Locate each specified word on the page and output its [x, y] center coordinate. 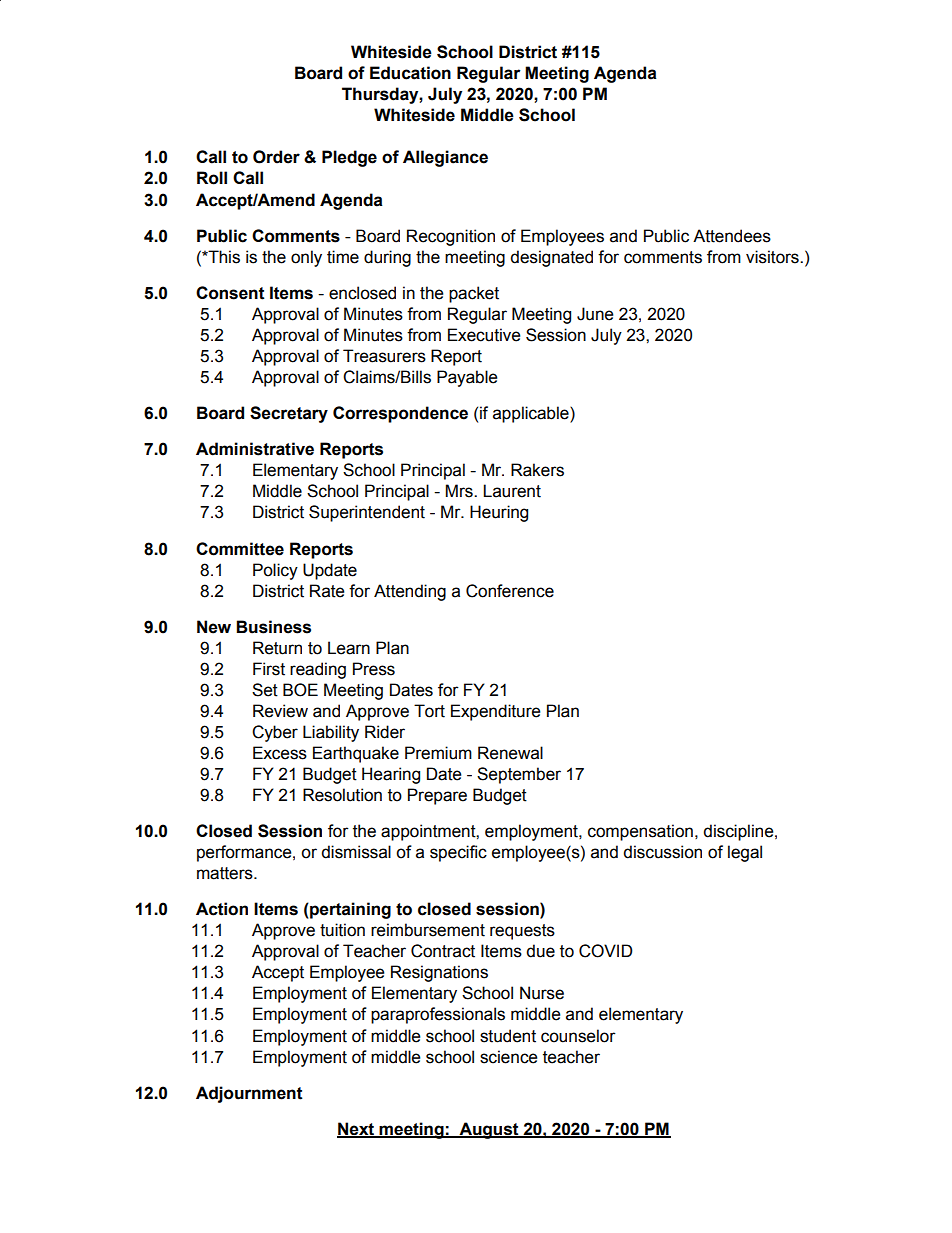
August [489, 1130]
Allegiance [445, 158]
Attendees [732, 236]
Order [276, 157]
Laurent [512, 491]
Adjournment [249, 1094]
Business [273, 627]
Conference [510, 591]
